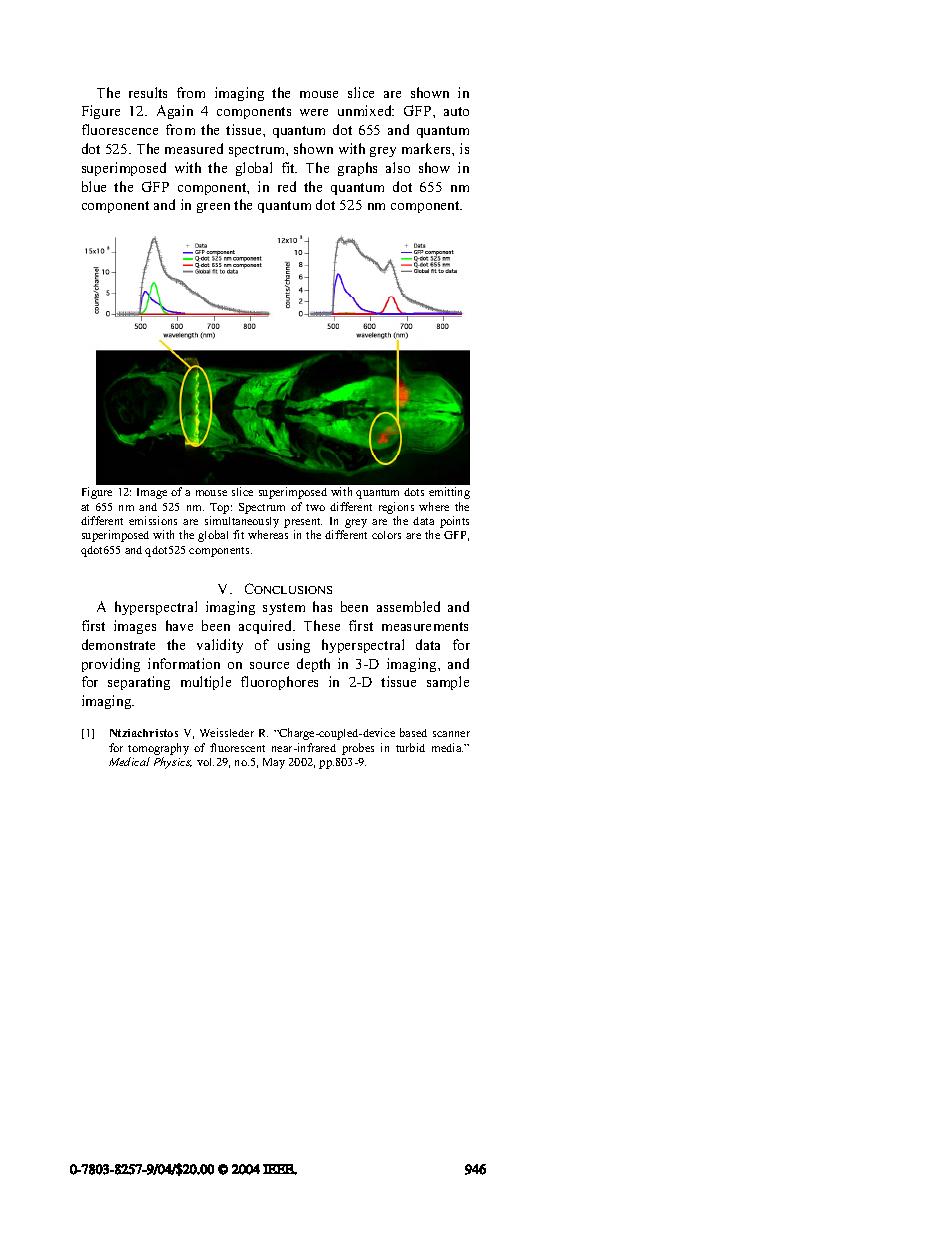 This page has height=1233, width=952. I want to click on results, so click(148, 92).
